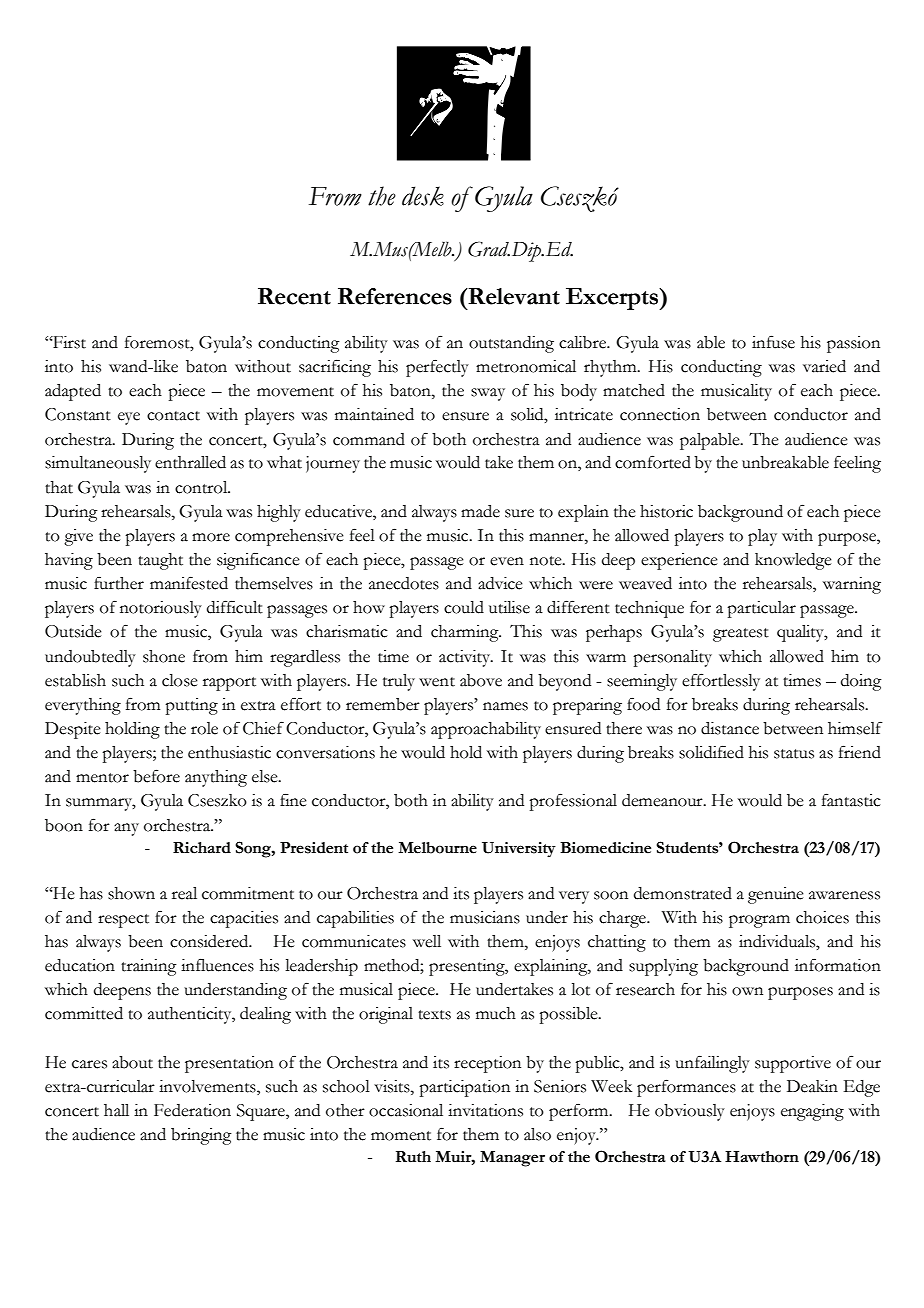  What do you see at coordinates (485, 1110) in the screenshot?
I see `invitations` at bounding box center [485, 1110].
